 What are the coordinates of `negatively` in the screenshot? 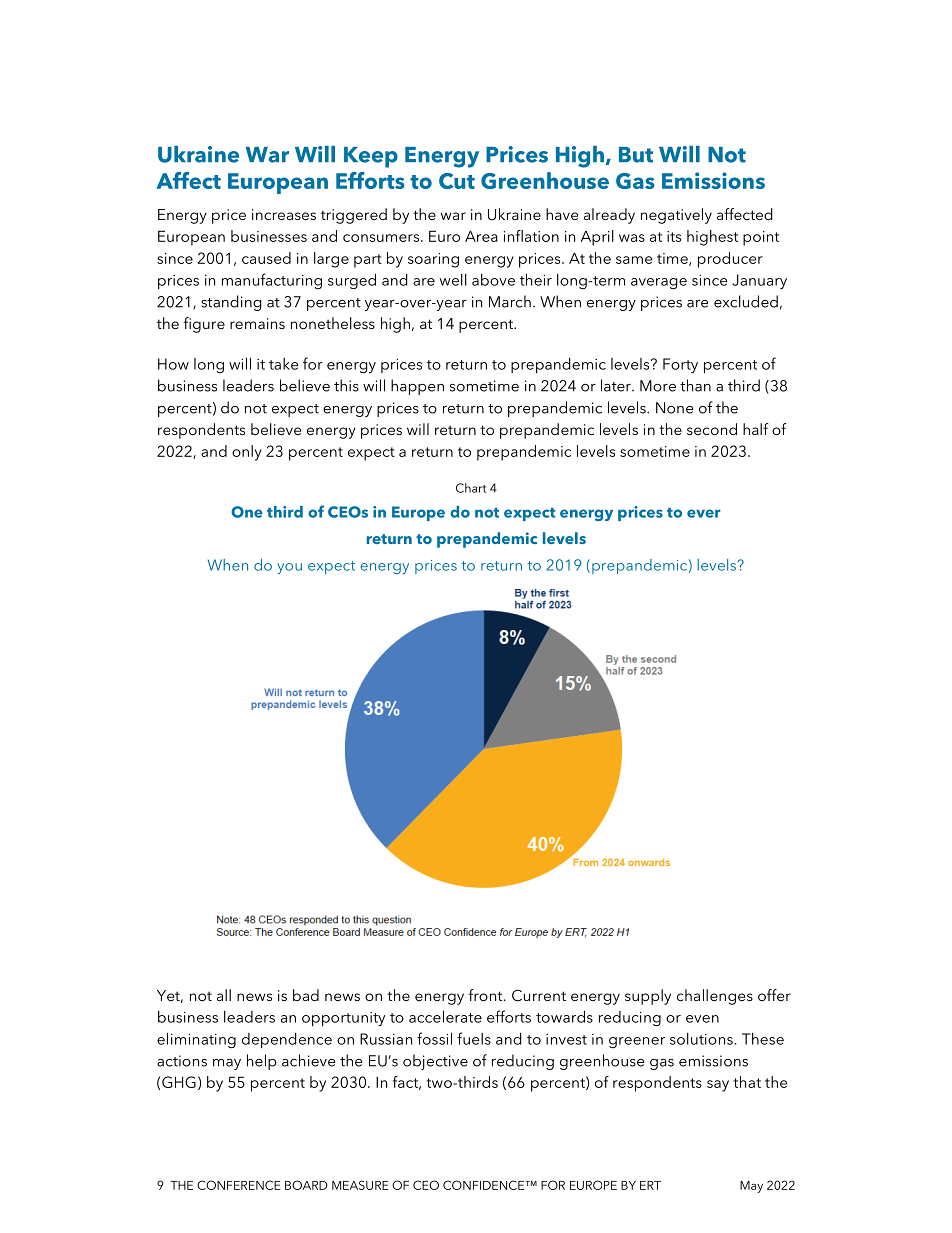 It's located at (676, 216).
